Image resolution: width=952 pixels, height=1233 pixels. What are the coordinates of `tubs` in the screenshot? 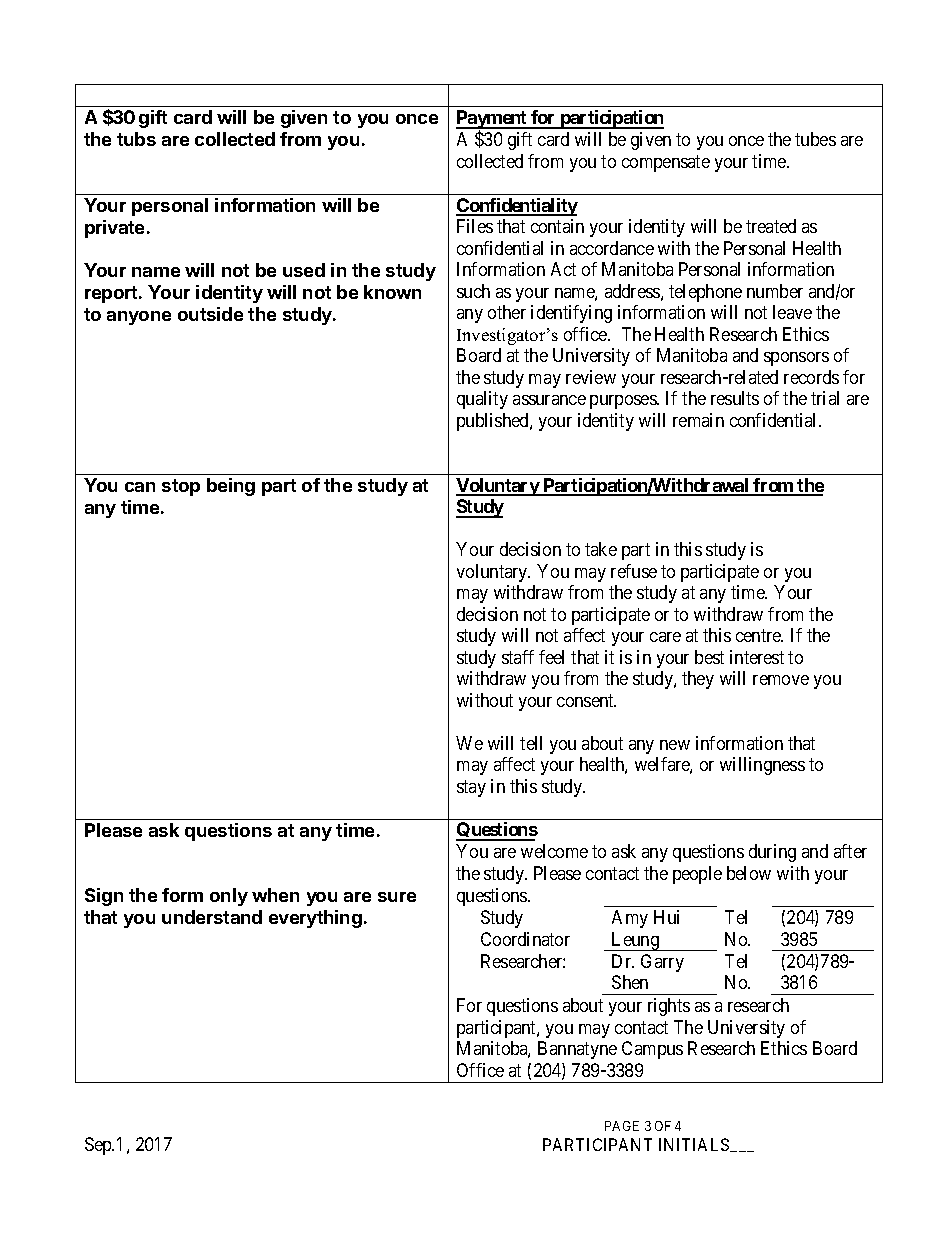 It's located at (136, 139).
